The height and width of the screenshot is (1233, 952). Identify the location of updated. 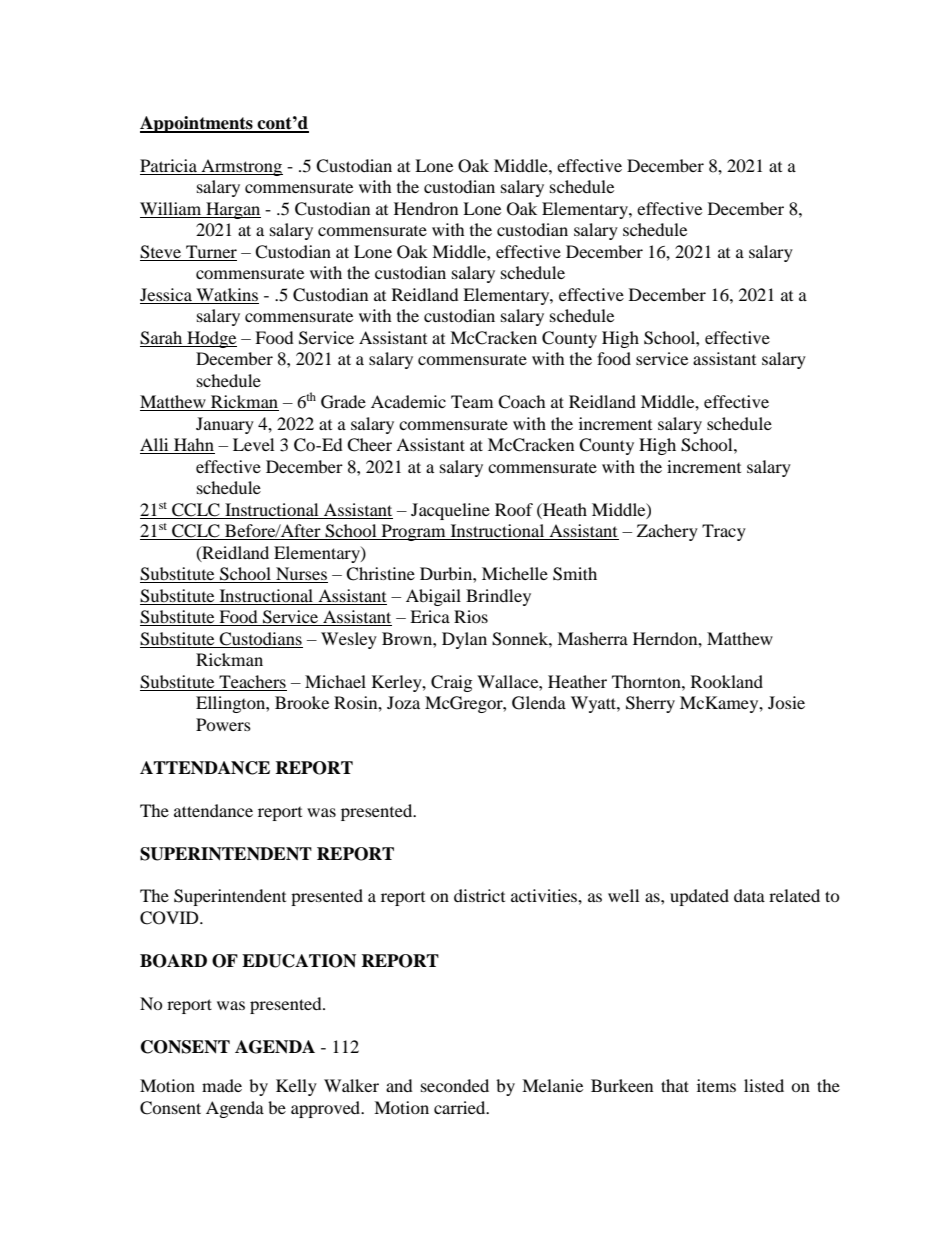
(699, 897).
